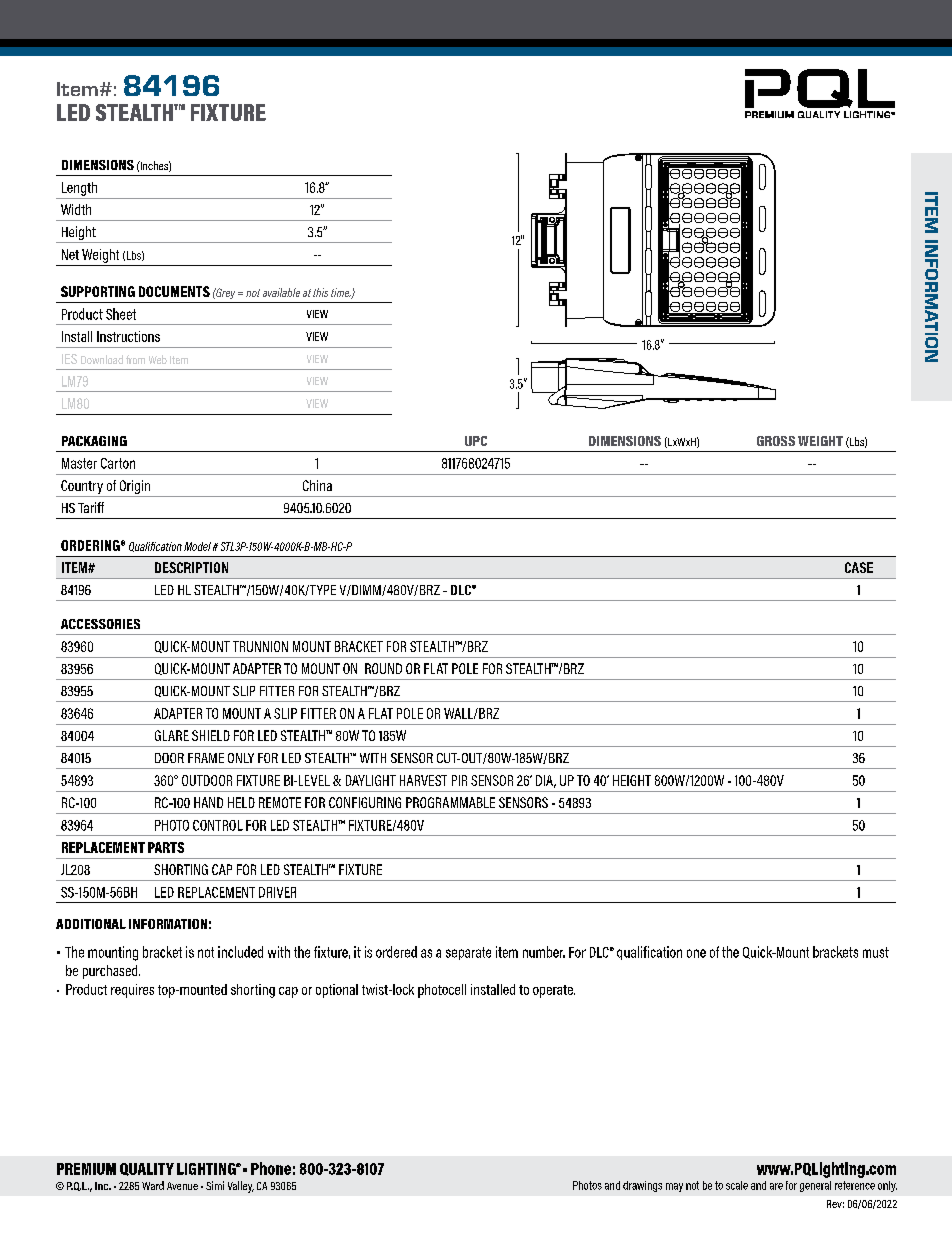  What do you see at coordinates (208, 802) in the image?
I see `HAND` at bounding box center [208, 802].
